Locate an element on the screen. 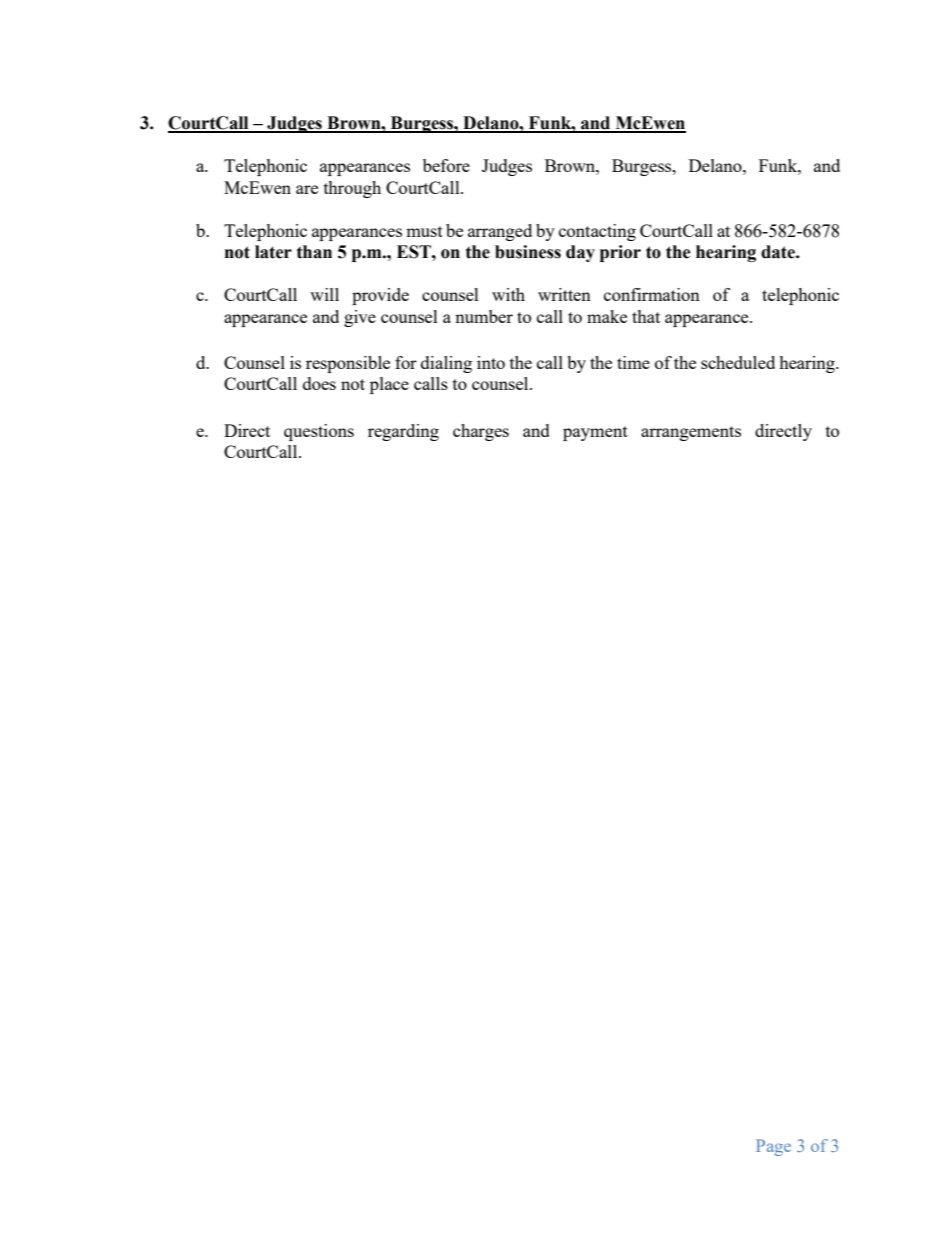  time is located at coordinates (633, 362).
